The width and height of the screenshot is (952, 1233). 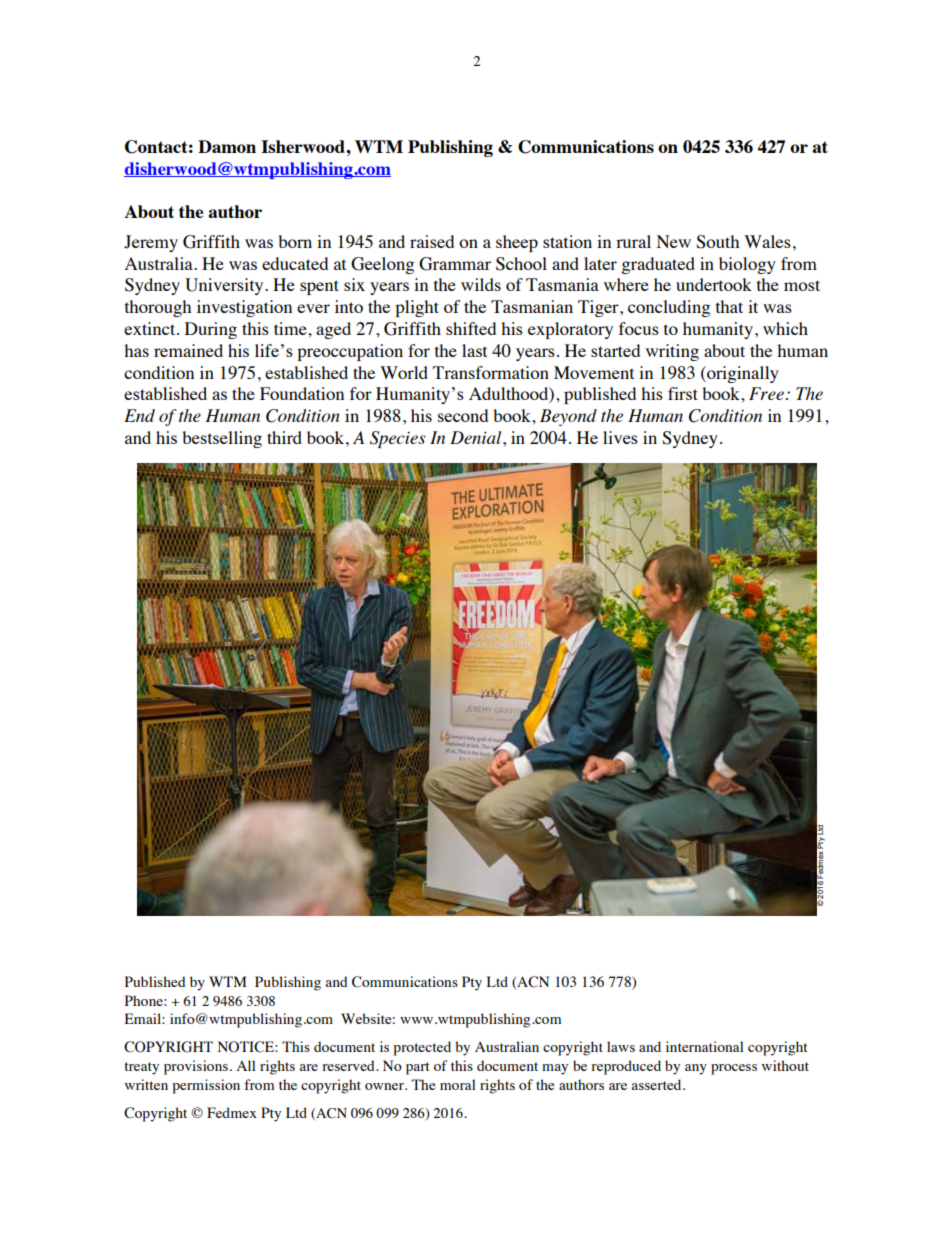 I want to click on Damon, so click(x=227, y=146).
